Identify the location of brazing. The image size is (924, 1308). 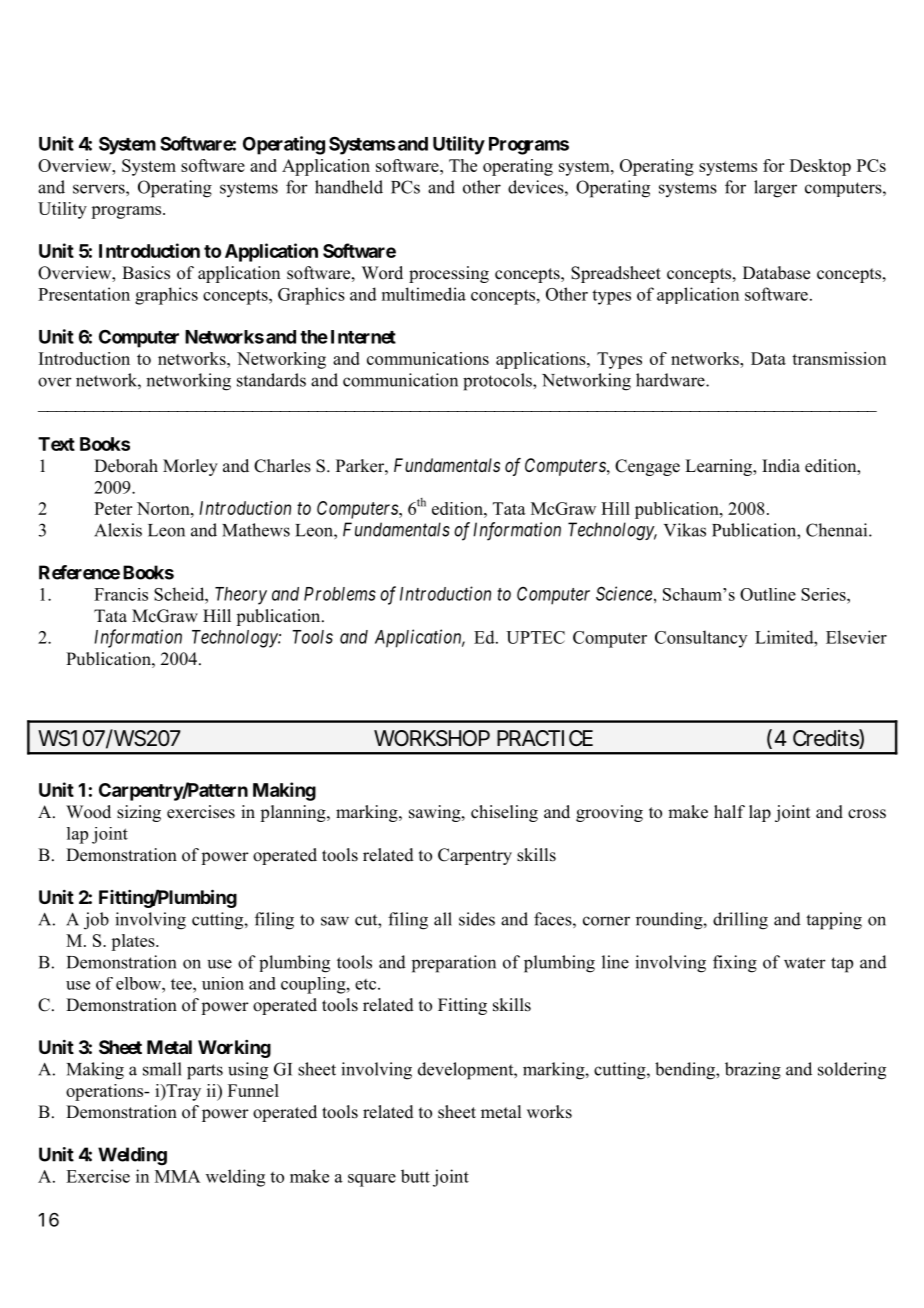
(753, 1071).
